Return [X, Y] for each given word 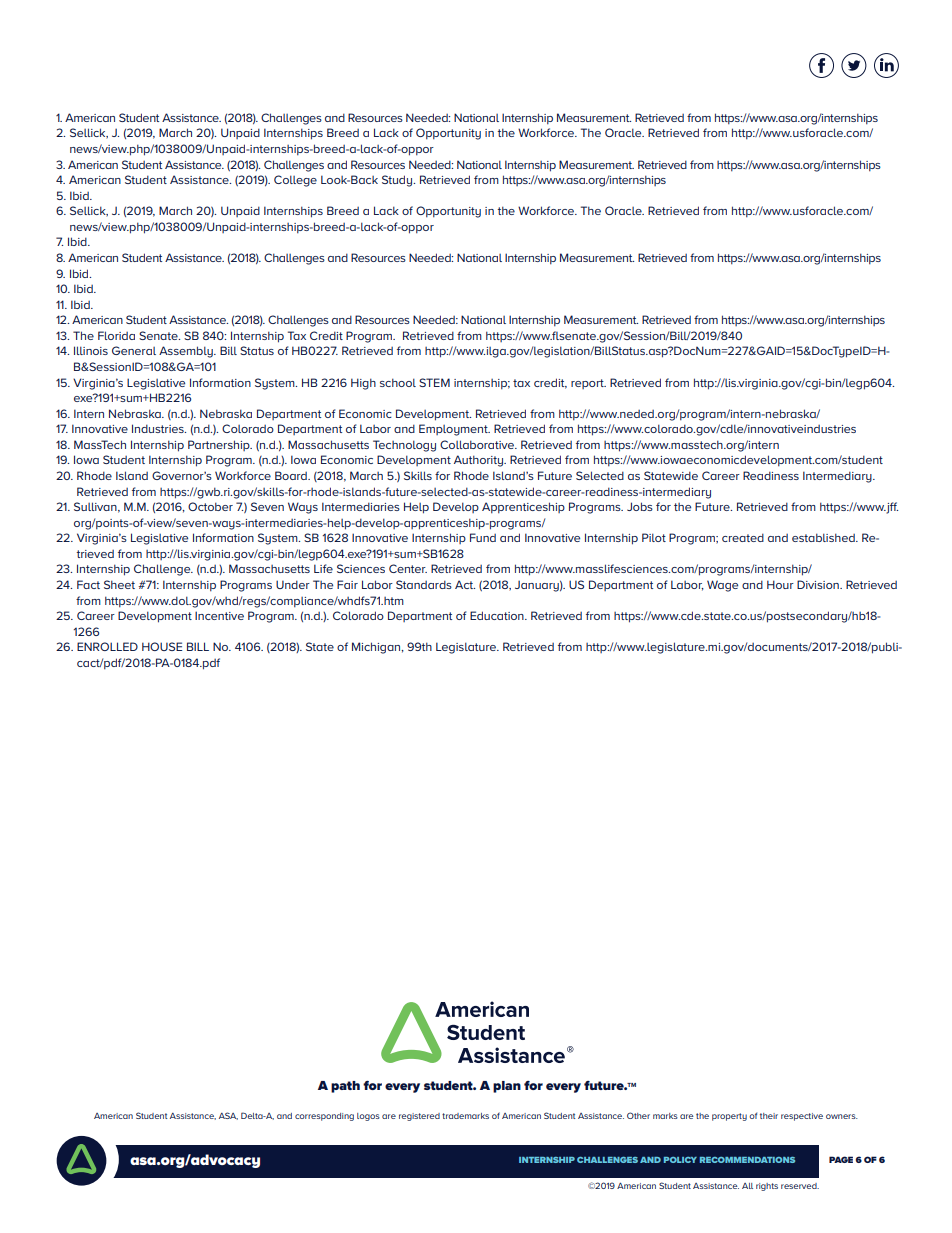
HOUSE [162, 646]
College [295, 181]
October [210, 506]
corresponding [324, 1117]
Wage [722, 586]
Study [398, 181]
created [743, 537]
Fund [483, 537]
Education [498, 615]
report [588, 384]
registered [419, 1117]
